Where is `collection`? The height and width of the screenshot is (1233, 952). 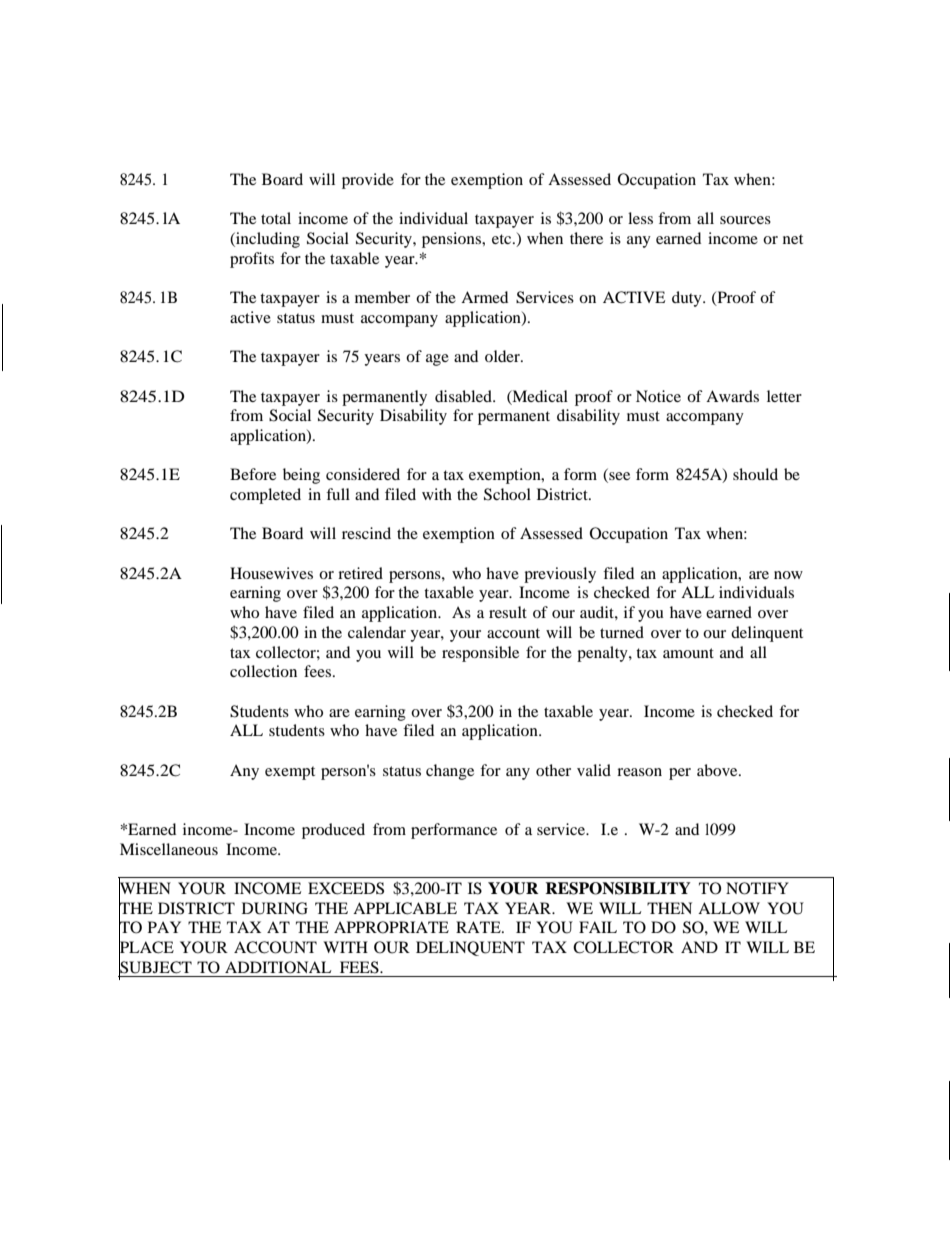
collection is located at coordinates (263, 671).
